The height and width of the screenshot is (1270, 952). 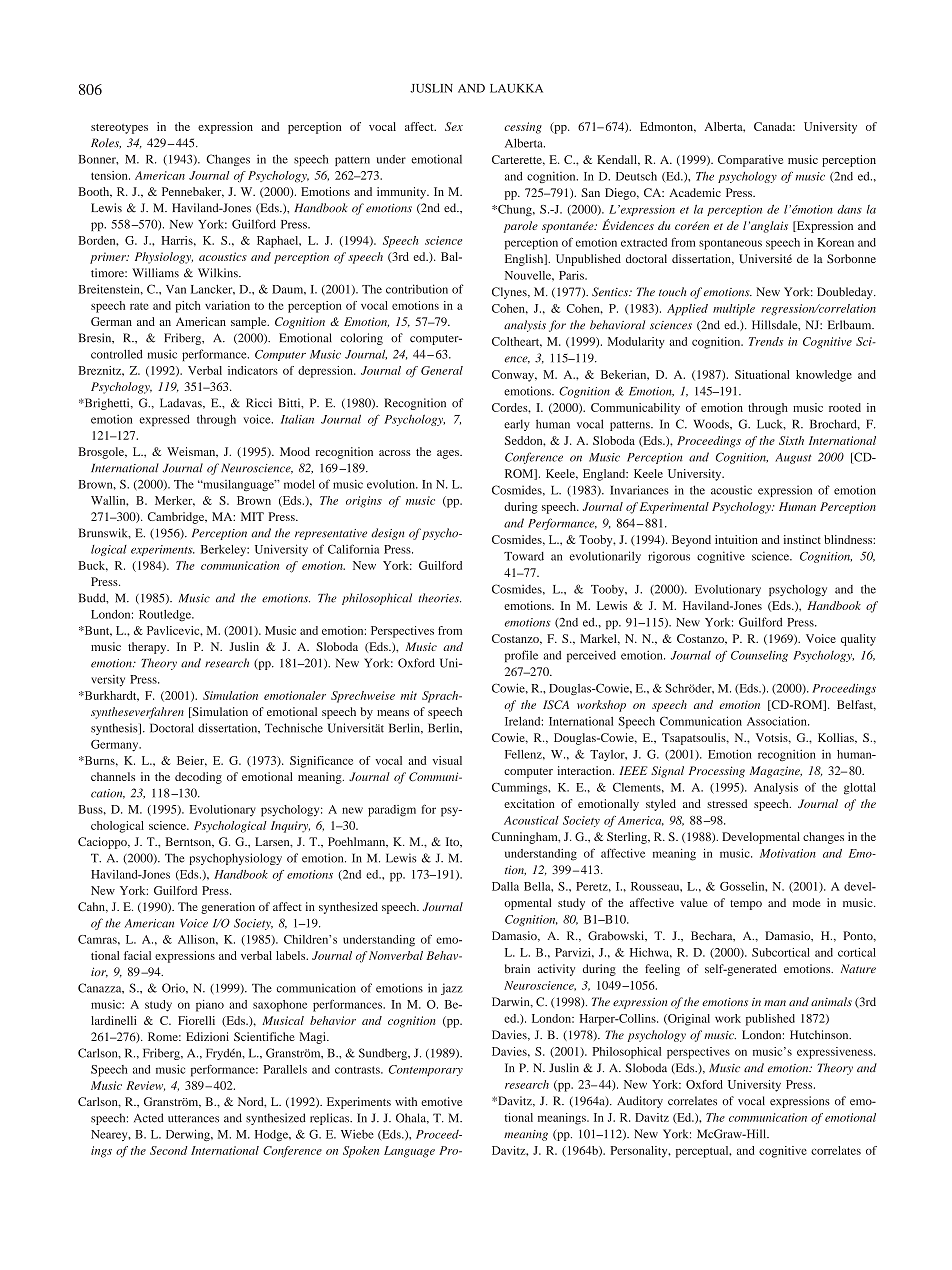 I want to click on Counseling, so click(x=759, y=656).
